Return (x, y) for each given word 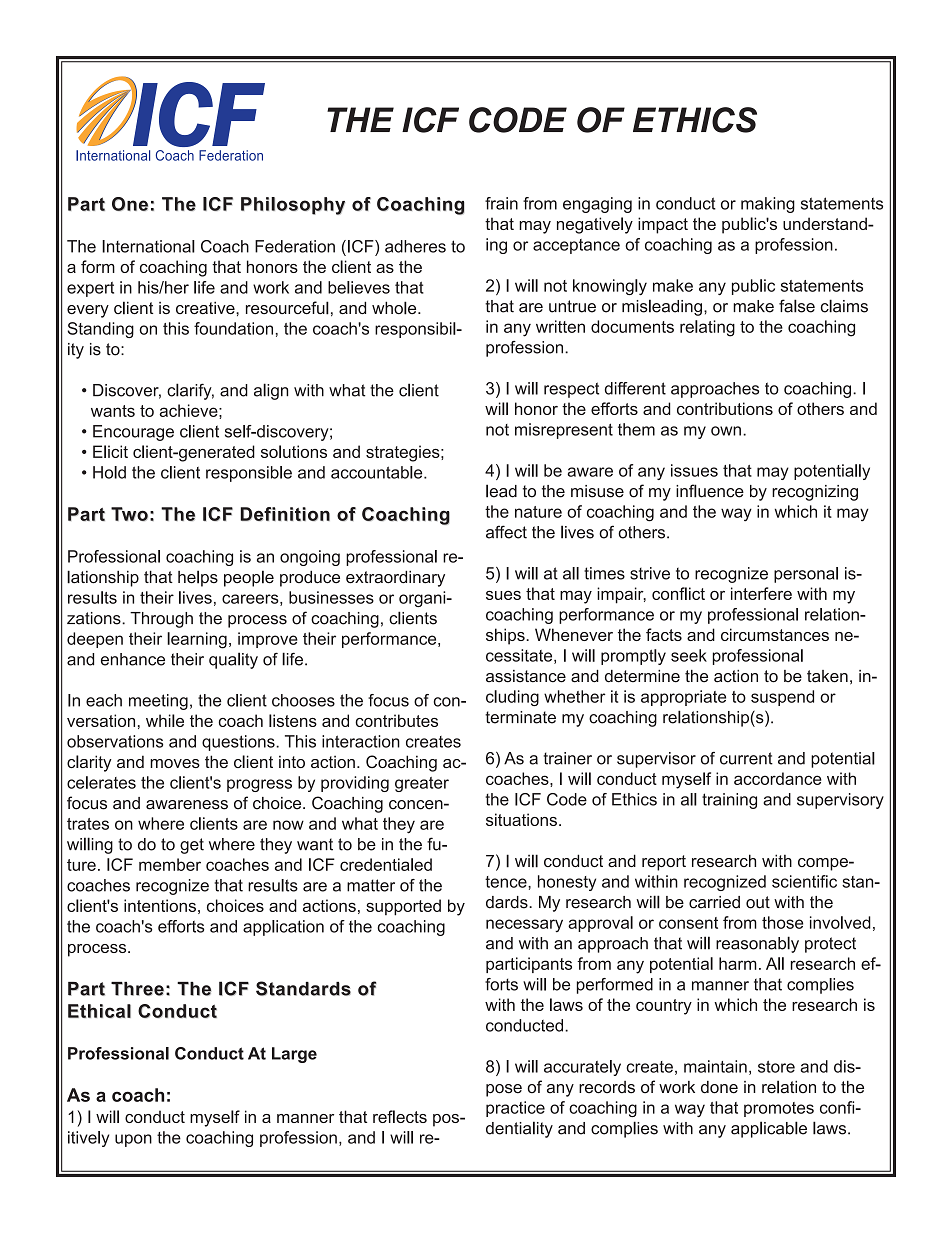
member (170, 864)
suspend (782, 698)
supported (403, 907)
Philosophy (293, 206)
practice (515, 1109)
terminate (520, 717)
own (726, 431)
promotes (779, 1109)
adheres (415, 246)
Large (294, 1055)
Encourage (133, 433)
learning (197, 640)
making (768, 205)
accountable (378, 472)
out (758, 902)
